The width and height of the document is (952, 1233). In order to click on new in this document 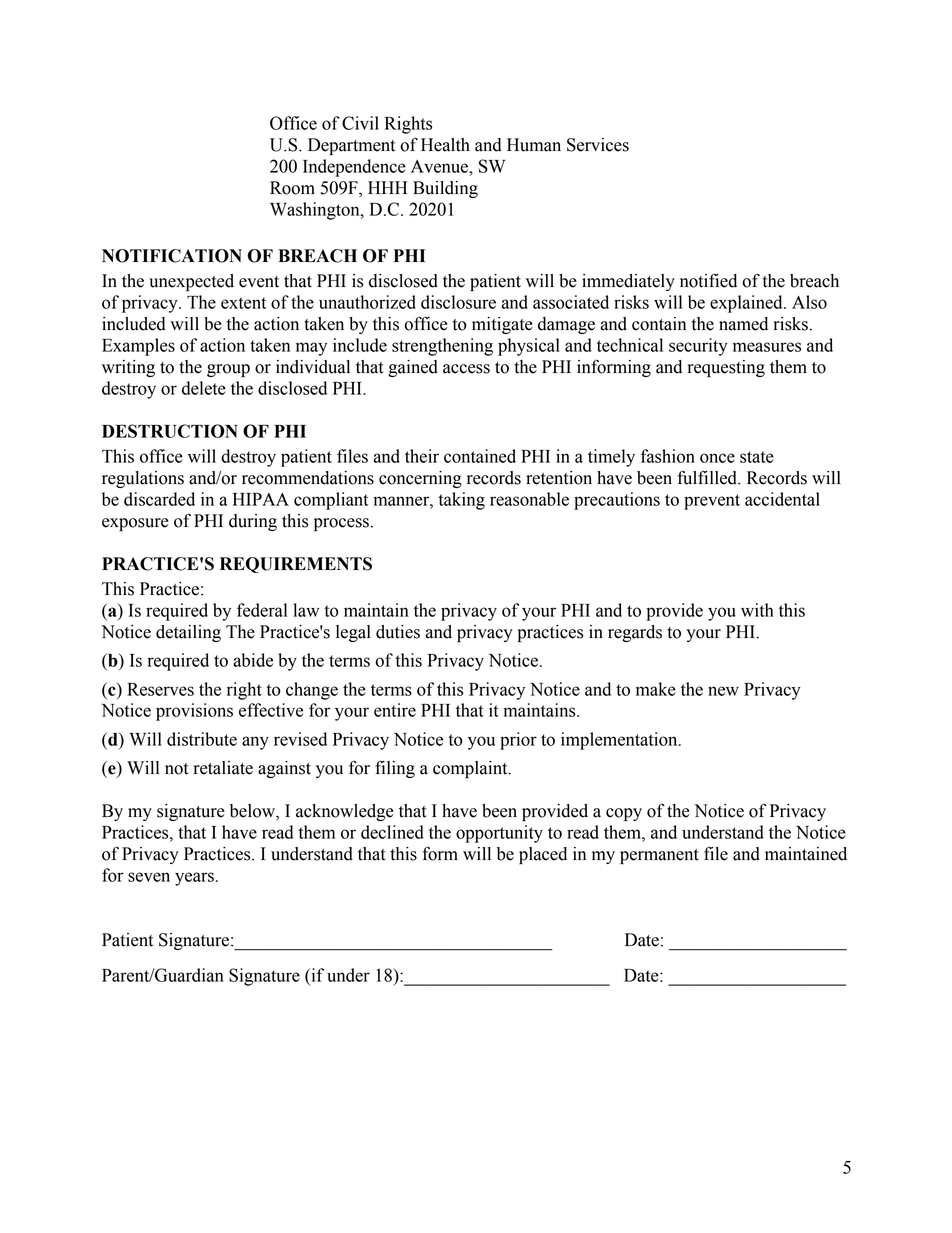, I will do `click(723, 691)`.
